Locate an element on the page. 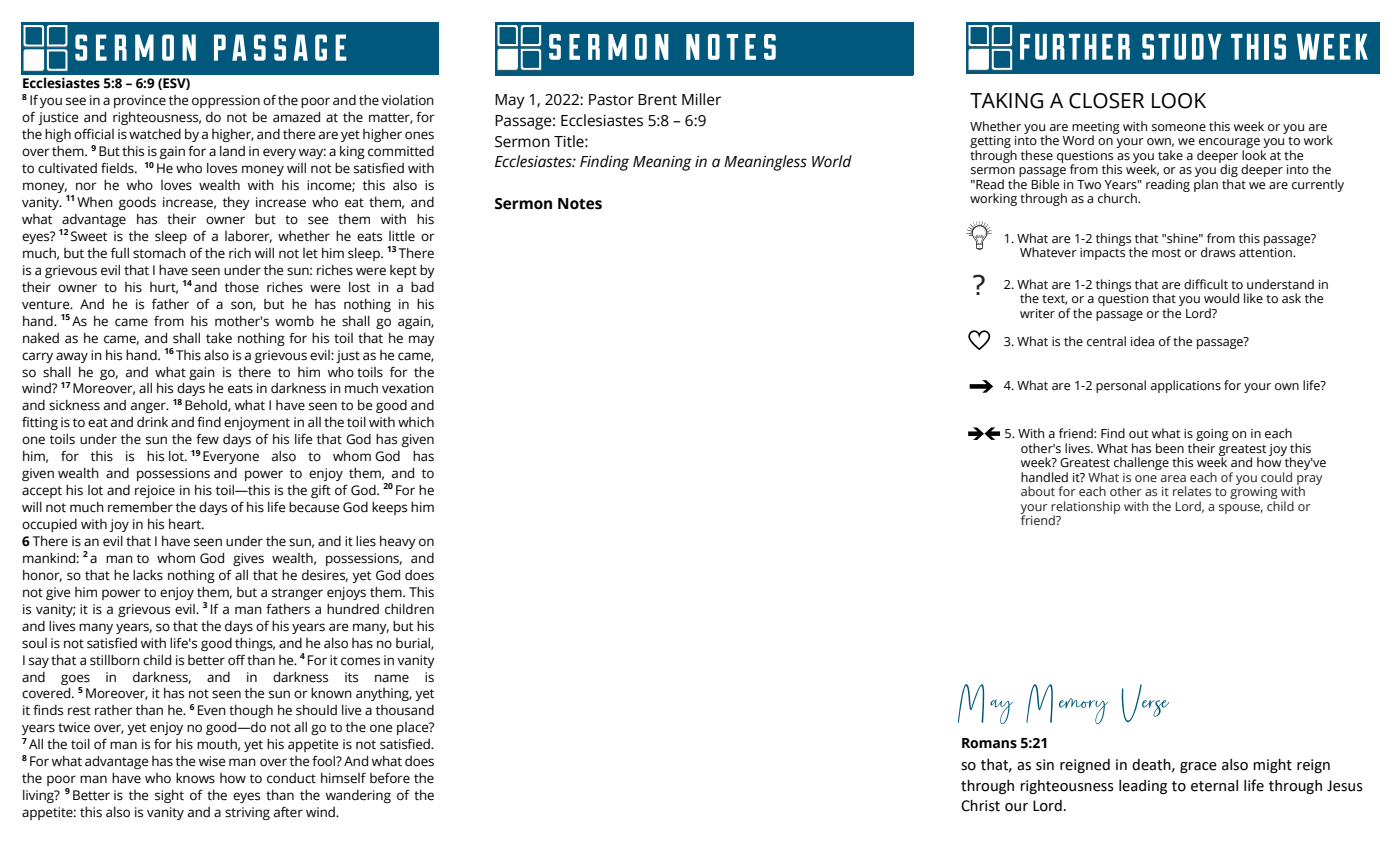 Image resolution: width=1400 pixels, height=850 pixels. which is located at coordinates (416, 422).
